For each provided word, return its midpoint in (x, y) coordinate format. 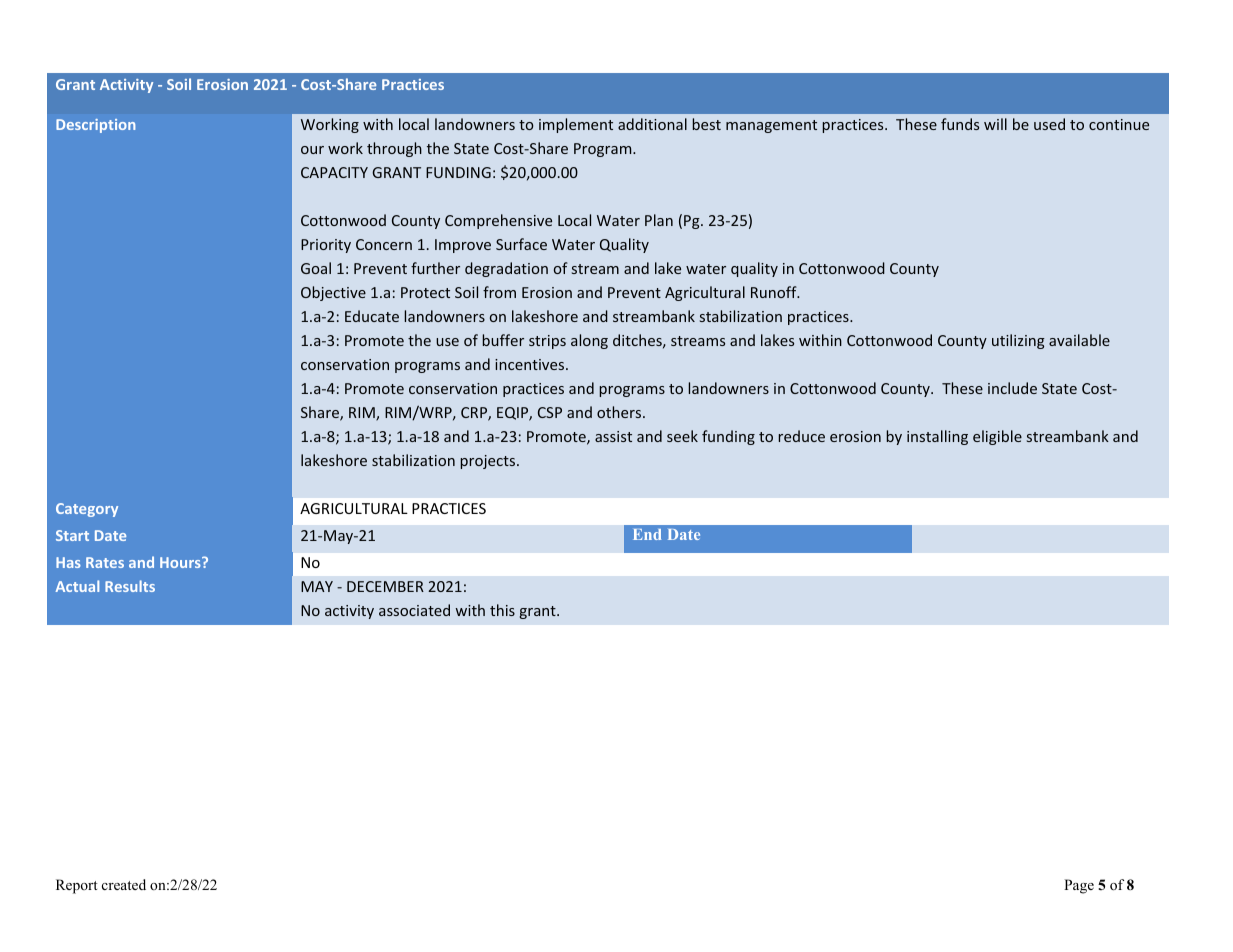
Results (130, 586)
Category (87, 510)
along (589, 341)
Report (77, 886)
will (995, 124)
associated (414, 610)
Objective (333, 293)
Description (95, 126)
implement (576, 125)
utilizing (1018, 341)
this (502, 610)
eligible (997, 437)
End (647, 534)
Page (1079, 886)
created (124, 884)
